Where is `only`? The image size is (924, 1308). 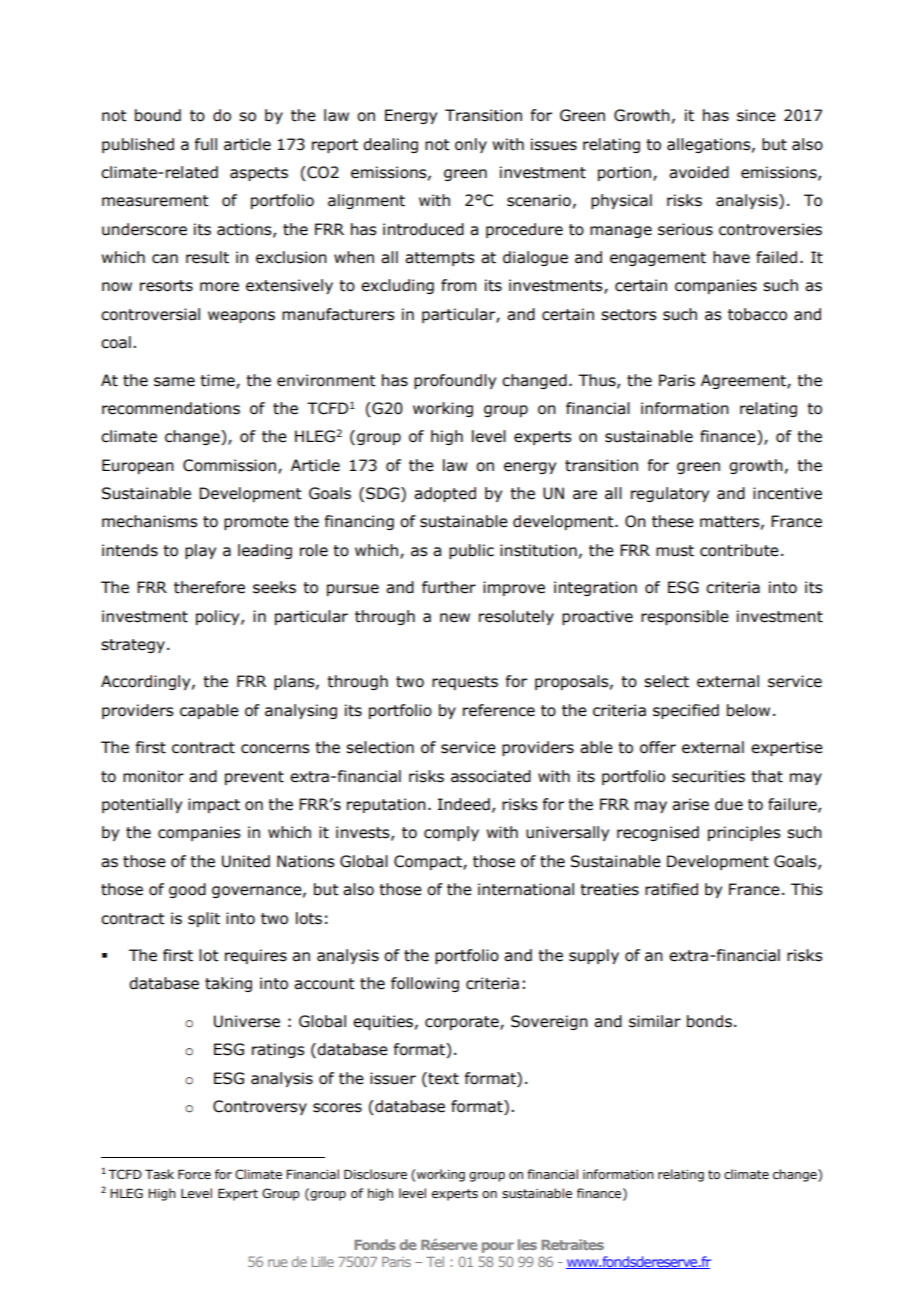
only is located at coordinates (471, 145).
